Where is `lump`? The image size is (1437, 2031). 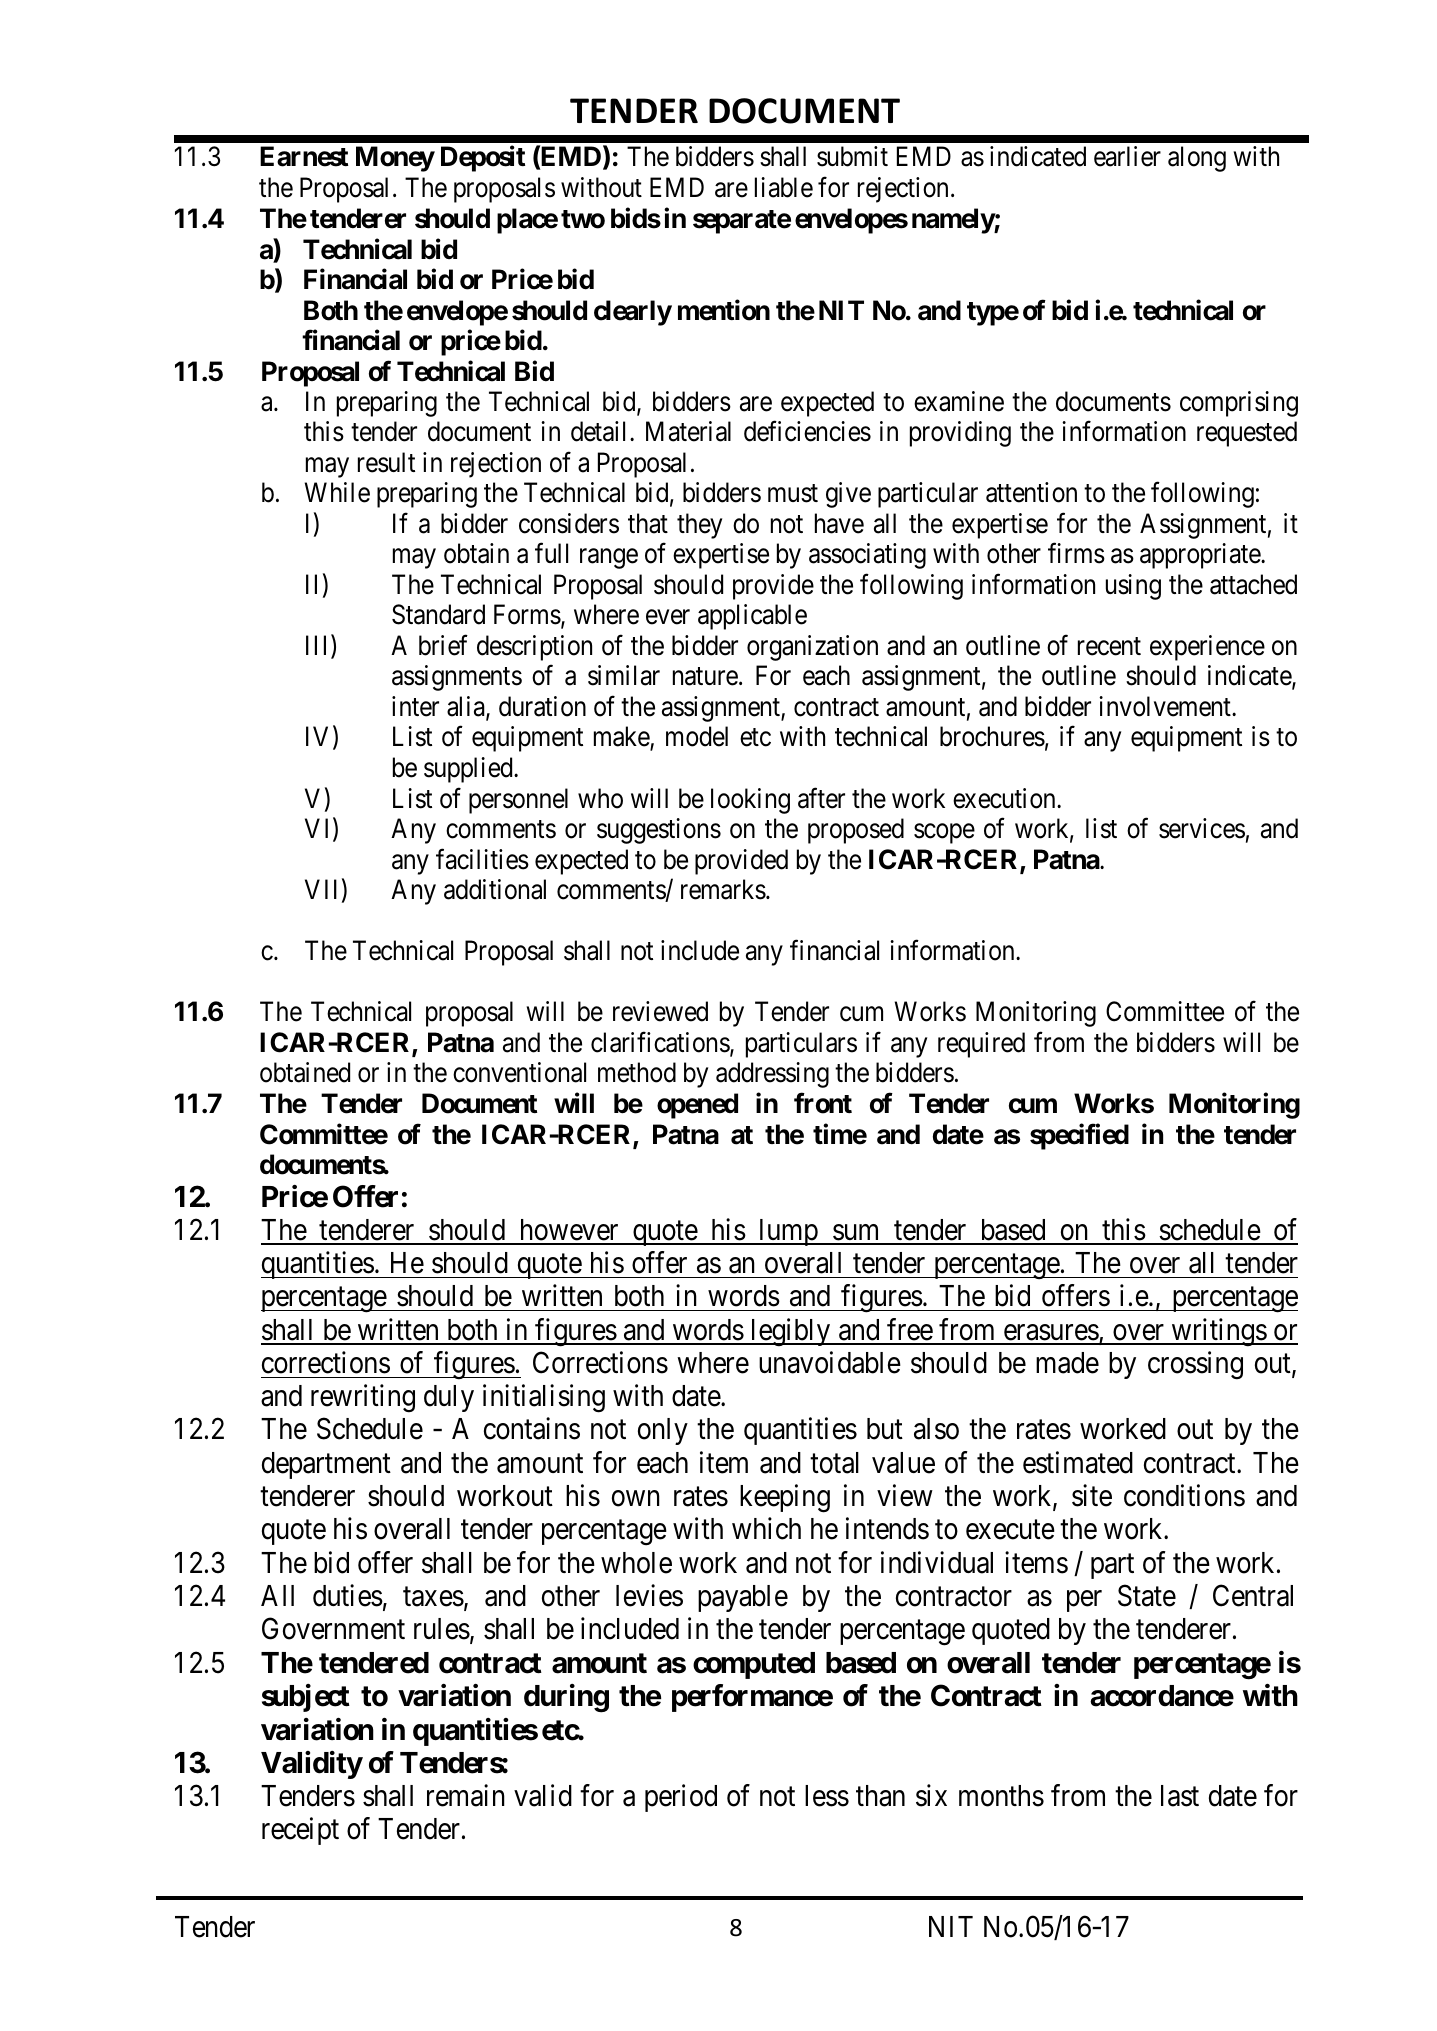 lump is located at coordinates (788, 1232).
